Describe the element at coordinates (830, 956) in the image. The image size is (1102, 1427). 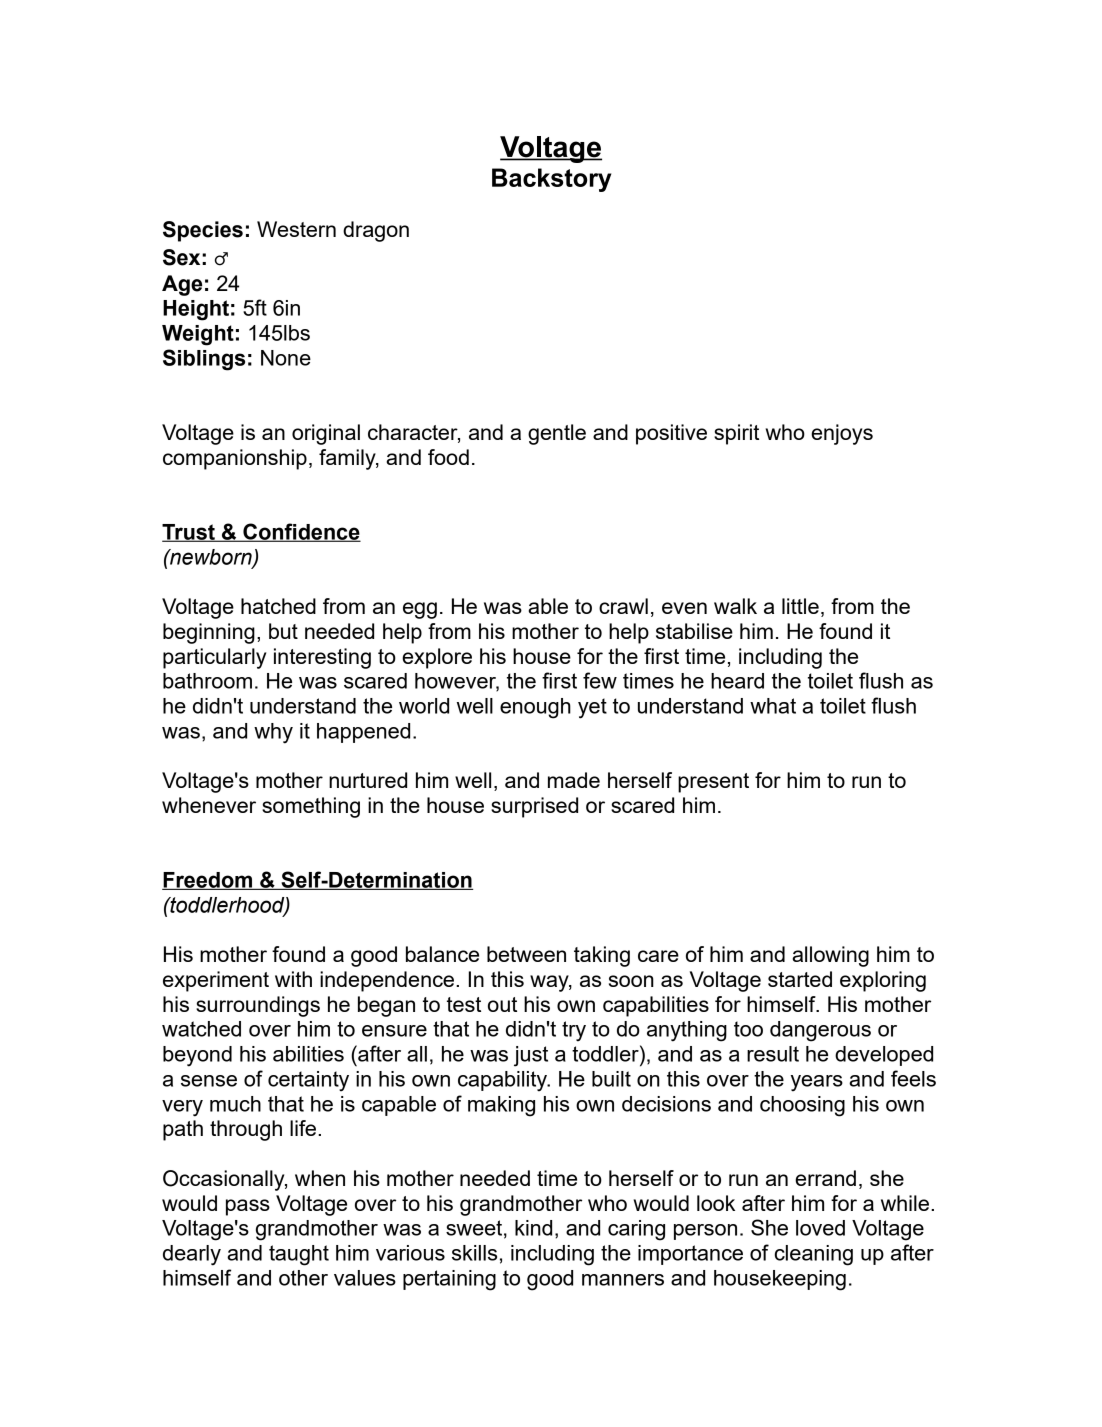
I see `allowing` at that location.
